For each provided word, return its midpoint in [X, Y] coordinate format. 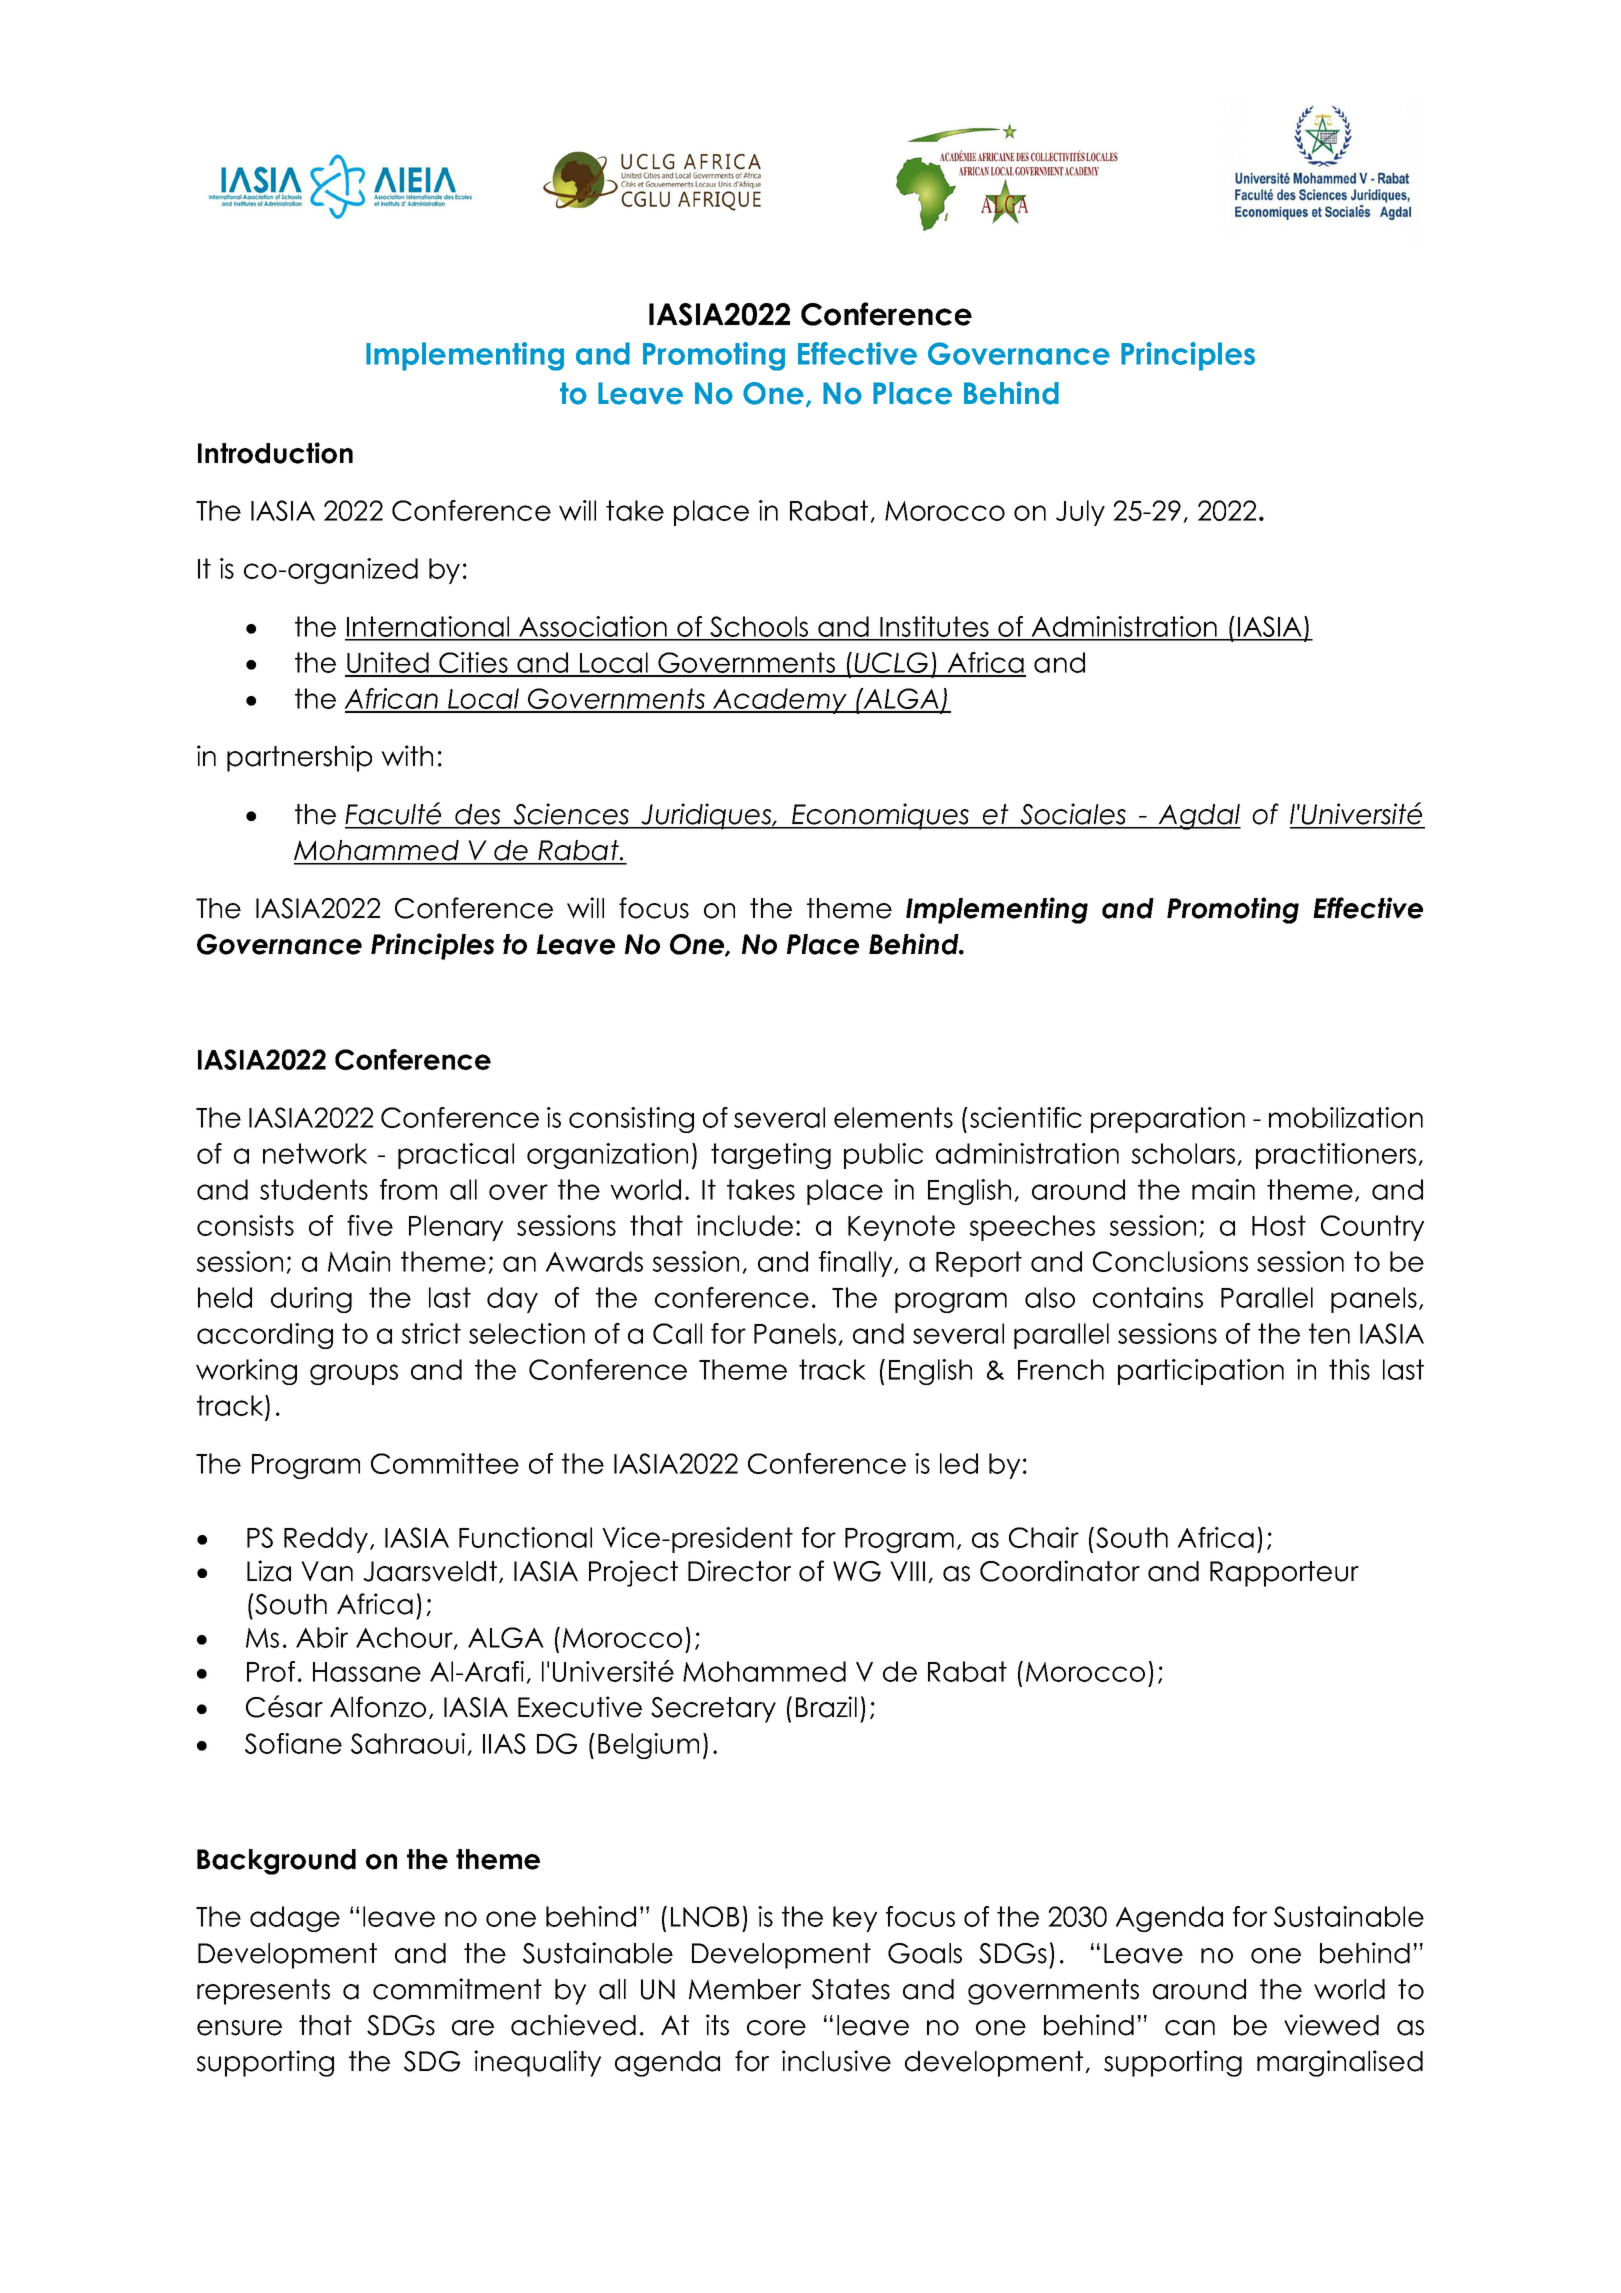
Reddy [327, 1540]
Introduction [275, 453]
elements [893, 1117]
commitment [457, 1989]
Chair [1044, 1537]
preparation [1168, 1120]
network [315, 1153]
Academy [780, 701]
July [1080, 513]
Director [739, 1571]
